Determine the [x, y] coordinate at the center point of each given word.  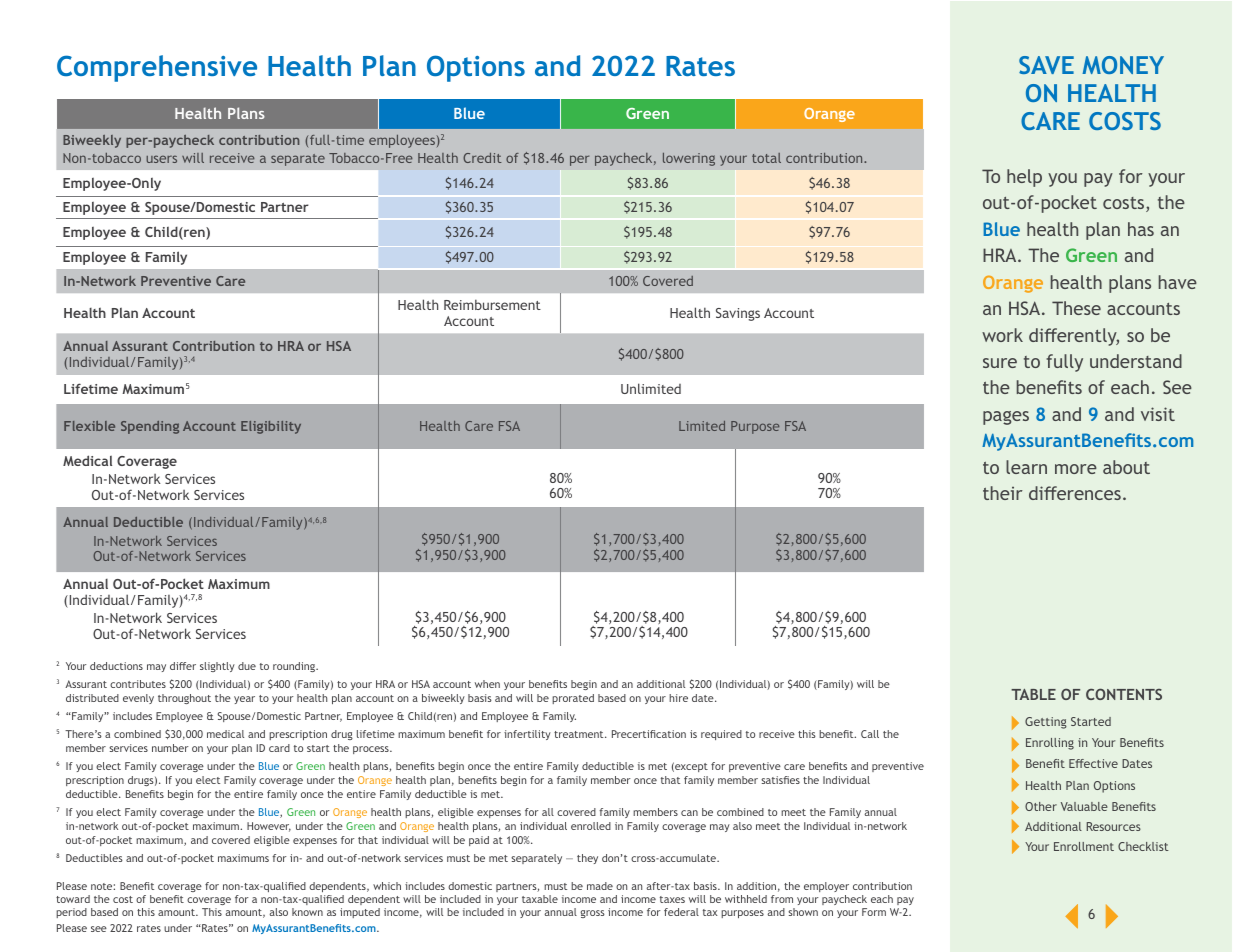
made [600, 886]
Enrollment [1084, 846]
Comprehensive [157, 68]
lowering [689, 159]
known [307, 912]
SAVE [1046, 65]
